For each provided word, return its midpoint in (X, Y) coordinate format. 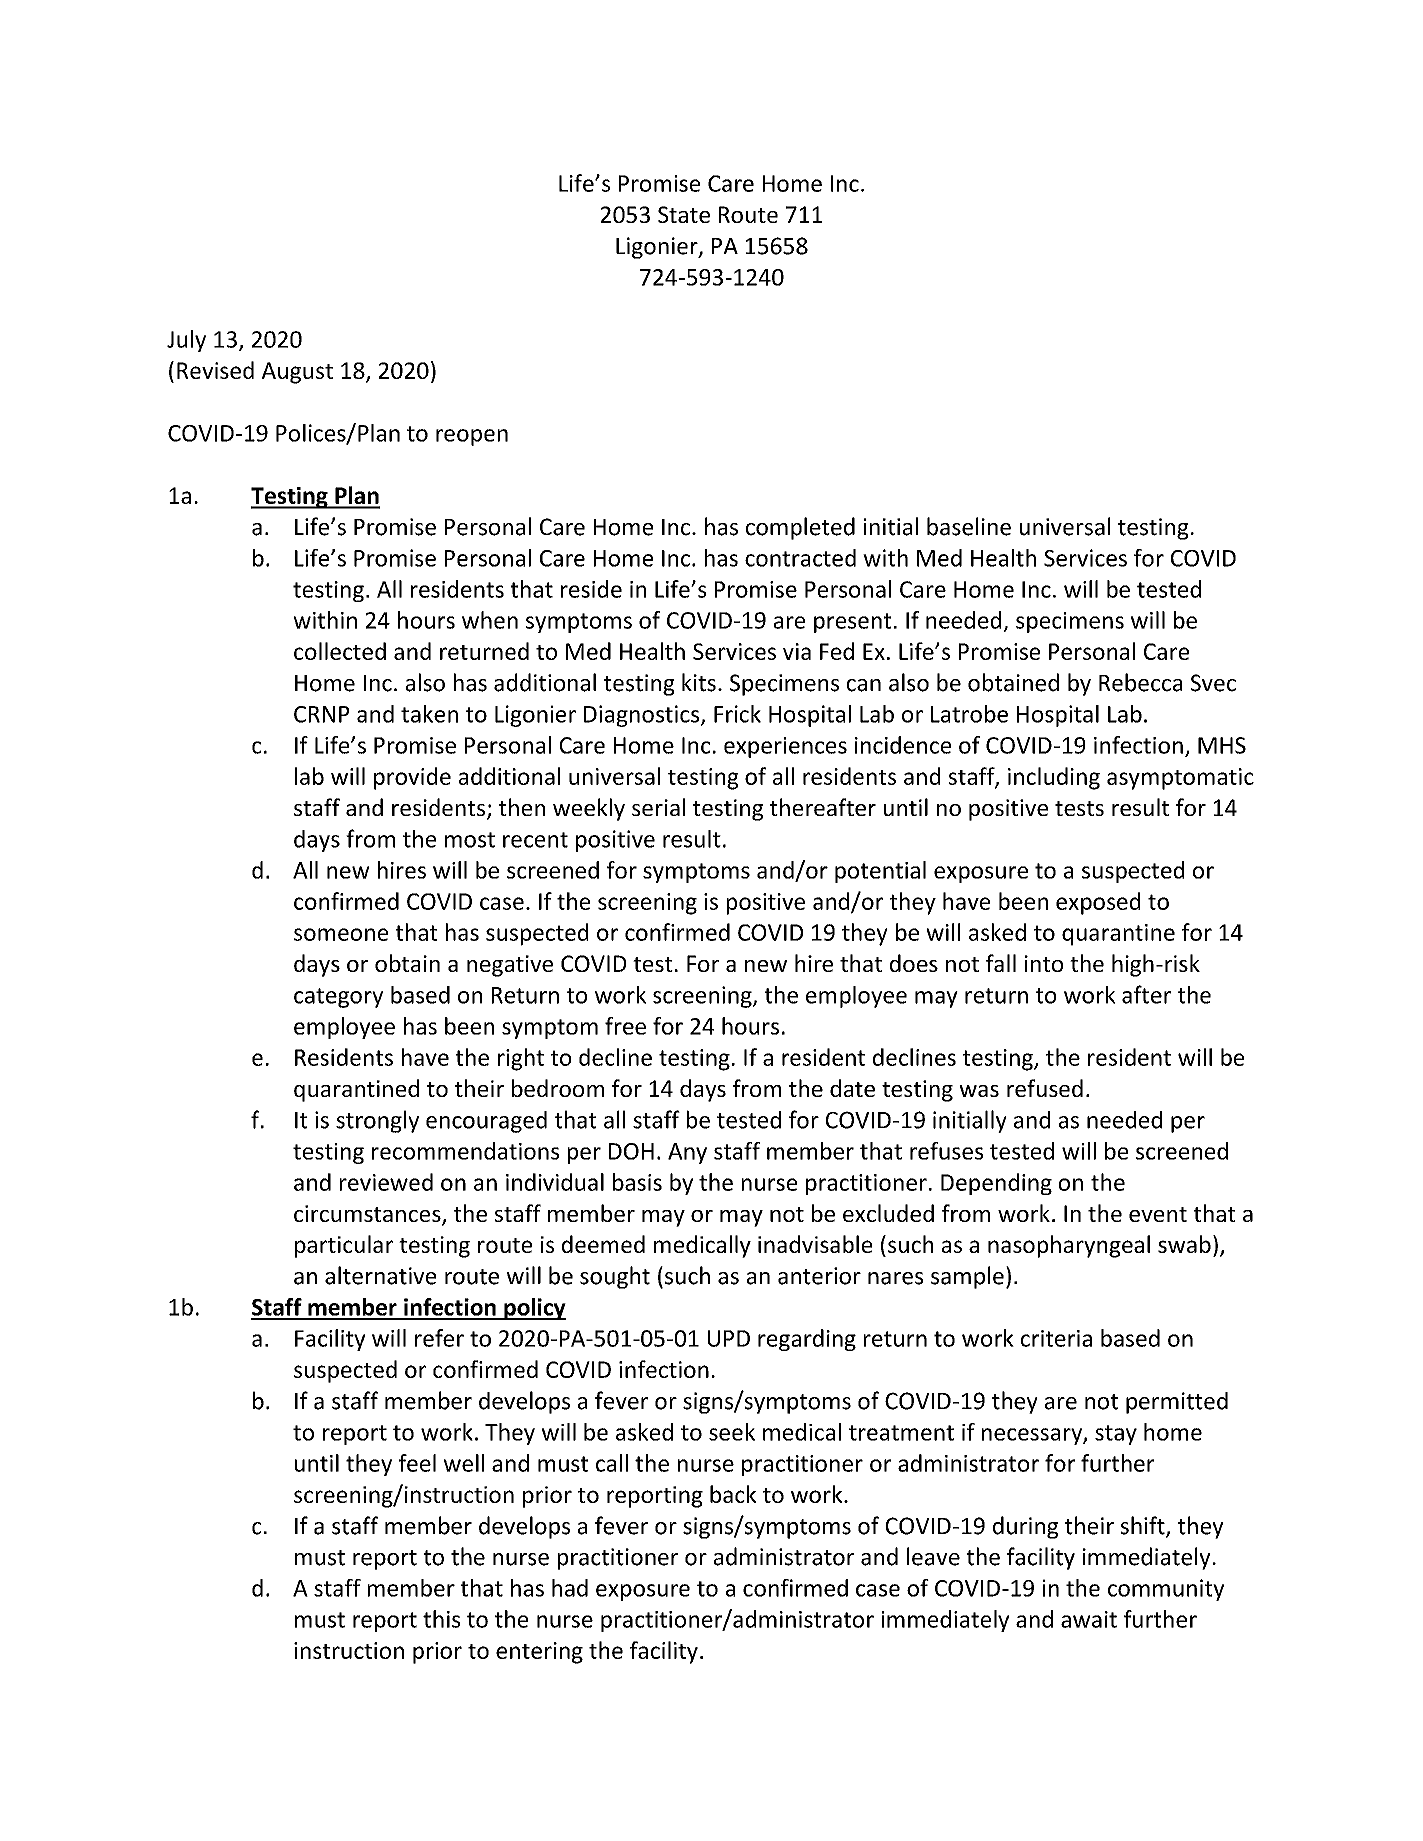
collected (340, 651)
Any (687, 1153)
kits (699, 682)
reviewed (386, 1182)
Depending (996, 1184)
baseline (969, 526)
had (570, 1588)
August (297, 373)
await (1089, 1619)
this (441, 1619)
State (684, 214)
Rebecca (1140, 682)
